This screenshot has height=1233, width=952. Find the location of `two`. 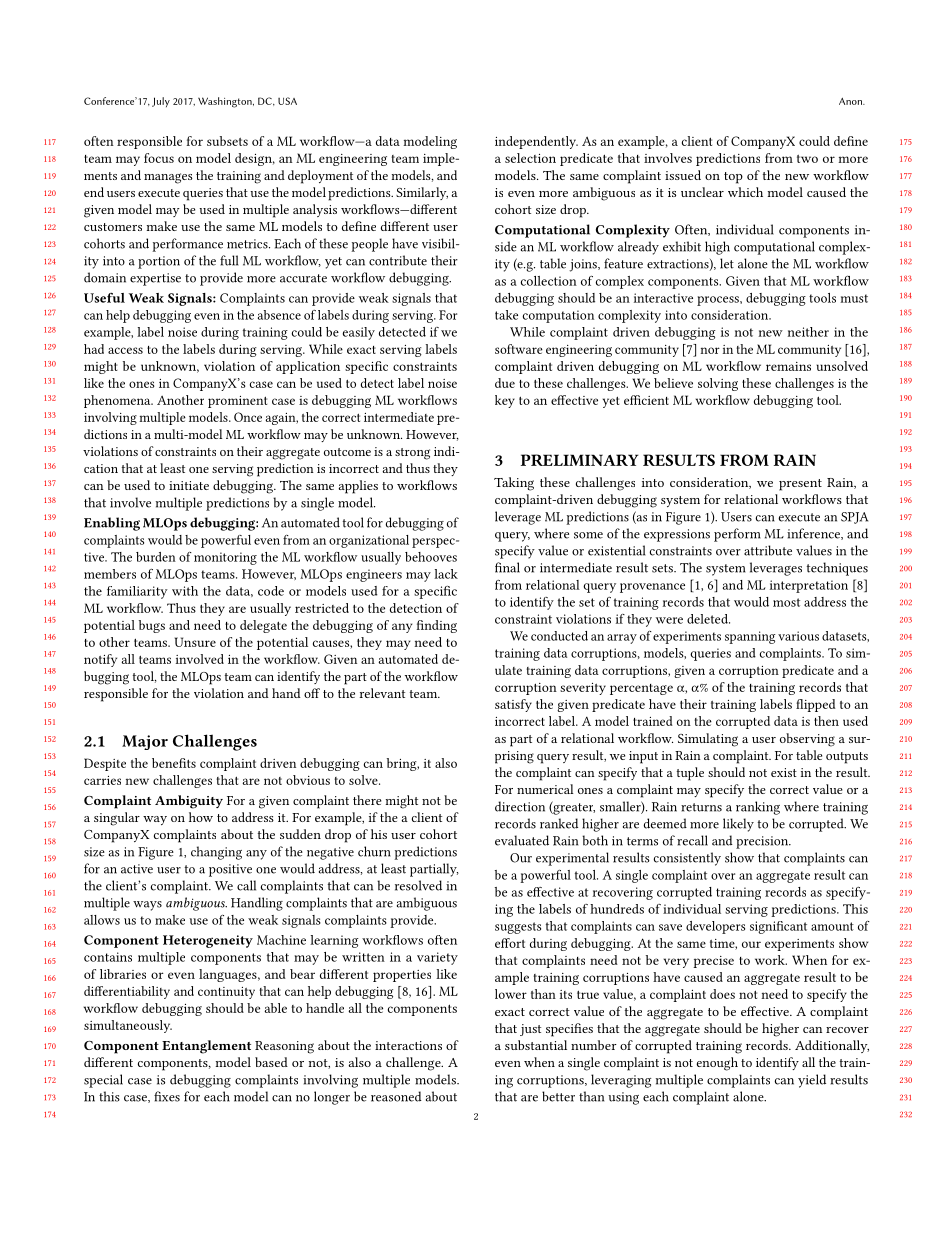

two is located at coordinates (807, 159).
